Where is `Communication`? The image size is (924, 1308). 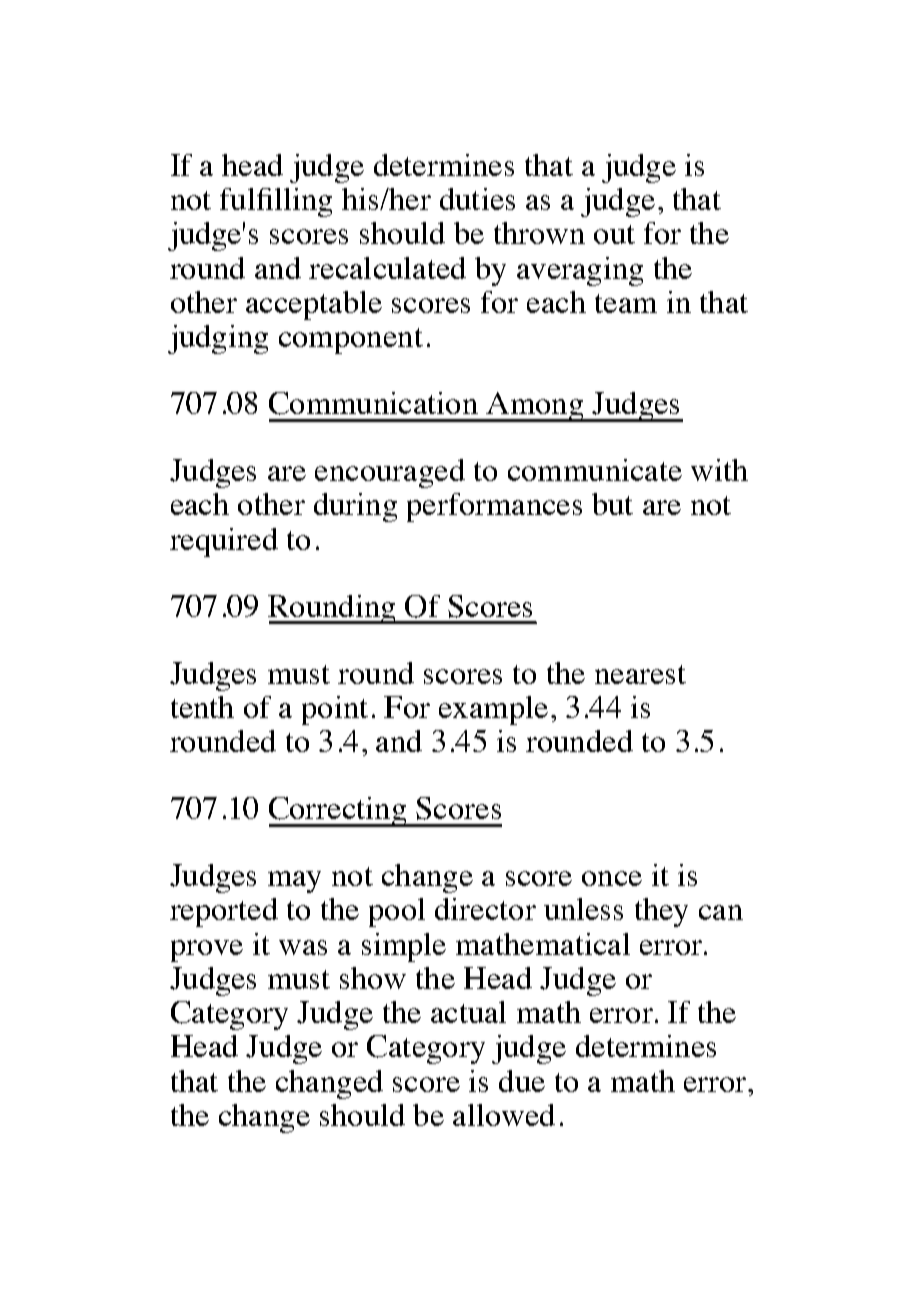
Communication is located at coordinates (373, 403).
